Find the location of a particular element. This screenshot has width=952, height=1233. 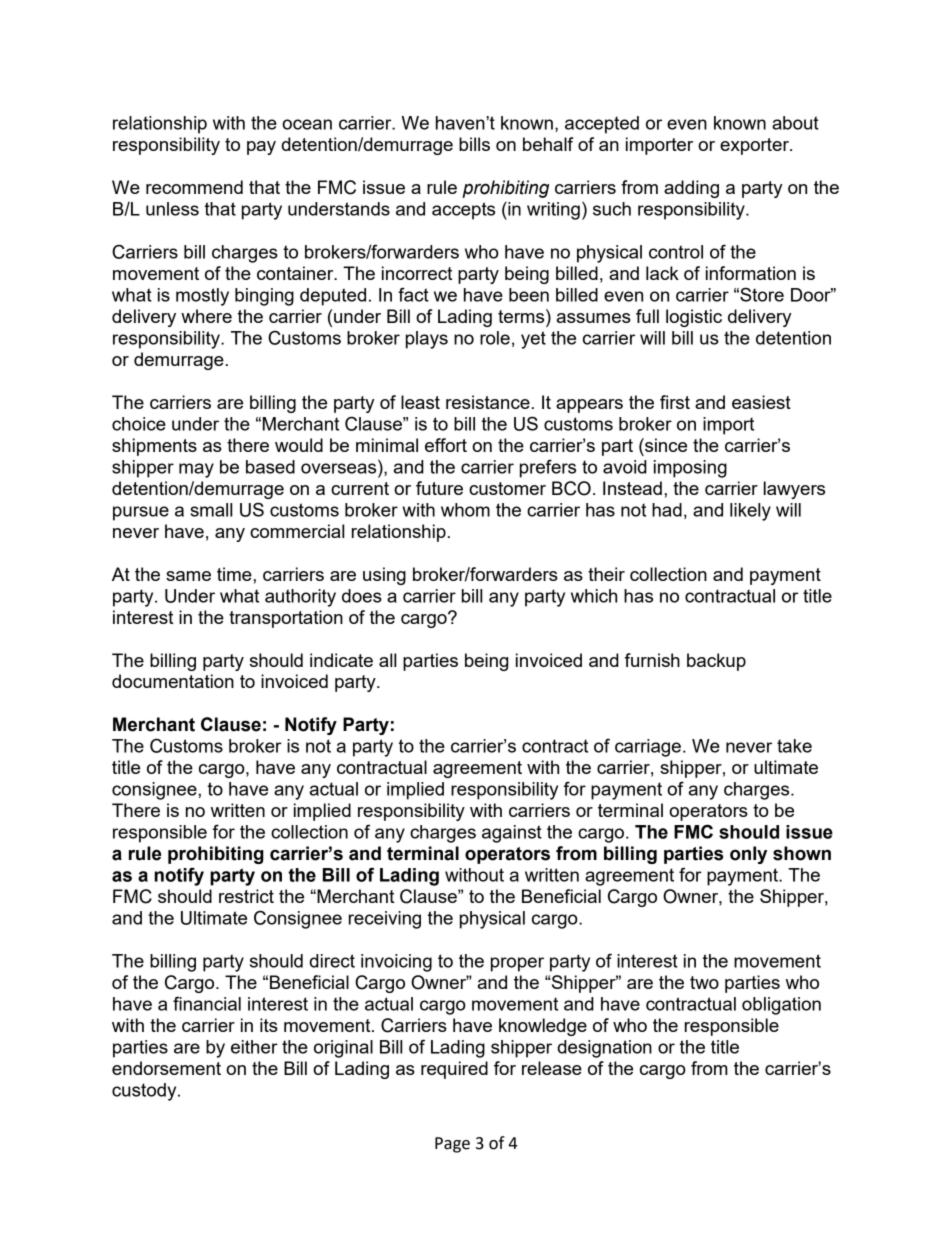

designation is located at coordinates (604, 1049).
